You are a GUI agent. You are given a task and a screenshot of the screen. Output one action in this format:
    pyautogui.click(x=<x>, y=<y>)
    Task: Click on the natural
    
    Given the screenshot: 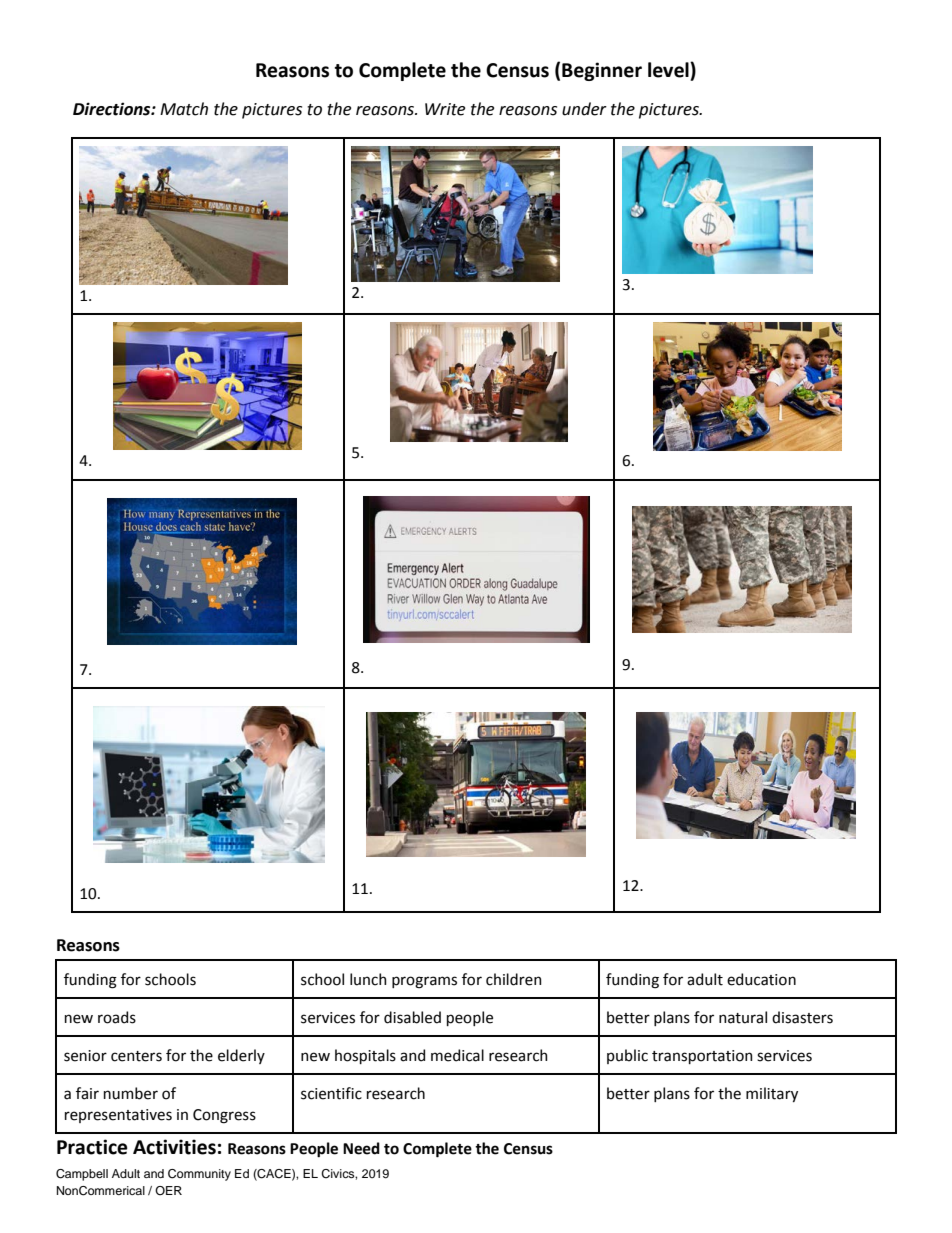 What is the action you would take?
    pyautogui.click(x=743, y=1017)
